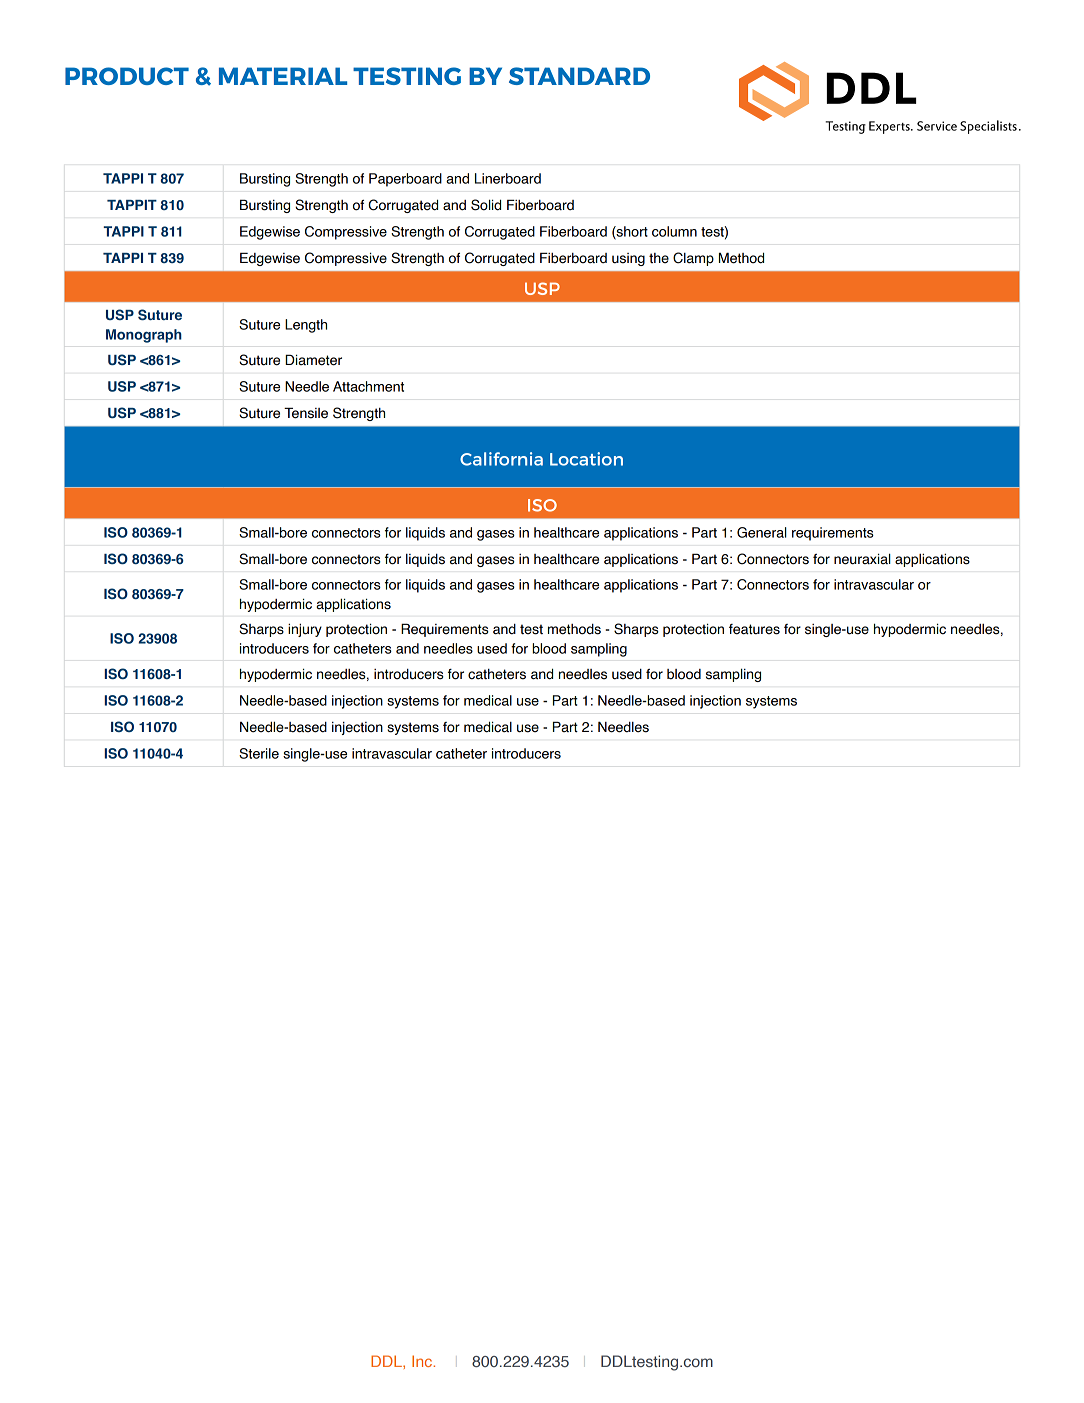 The height and width of the page is (1403, 1084). What do you see at coordinates (405, 180) in the page?
I see `Paperboard` at bounding box center [405, 180].
